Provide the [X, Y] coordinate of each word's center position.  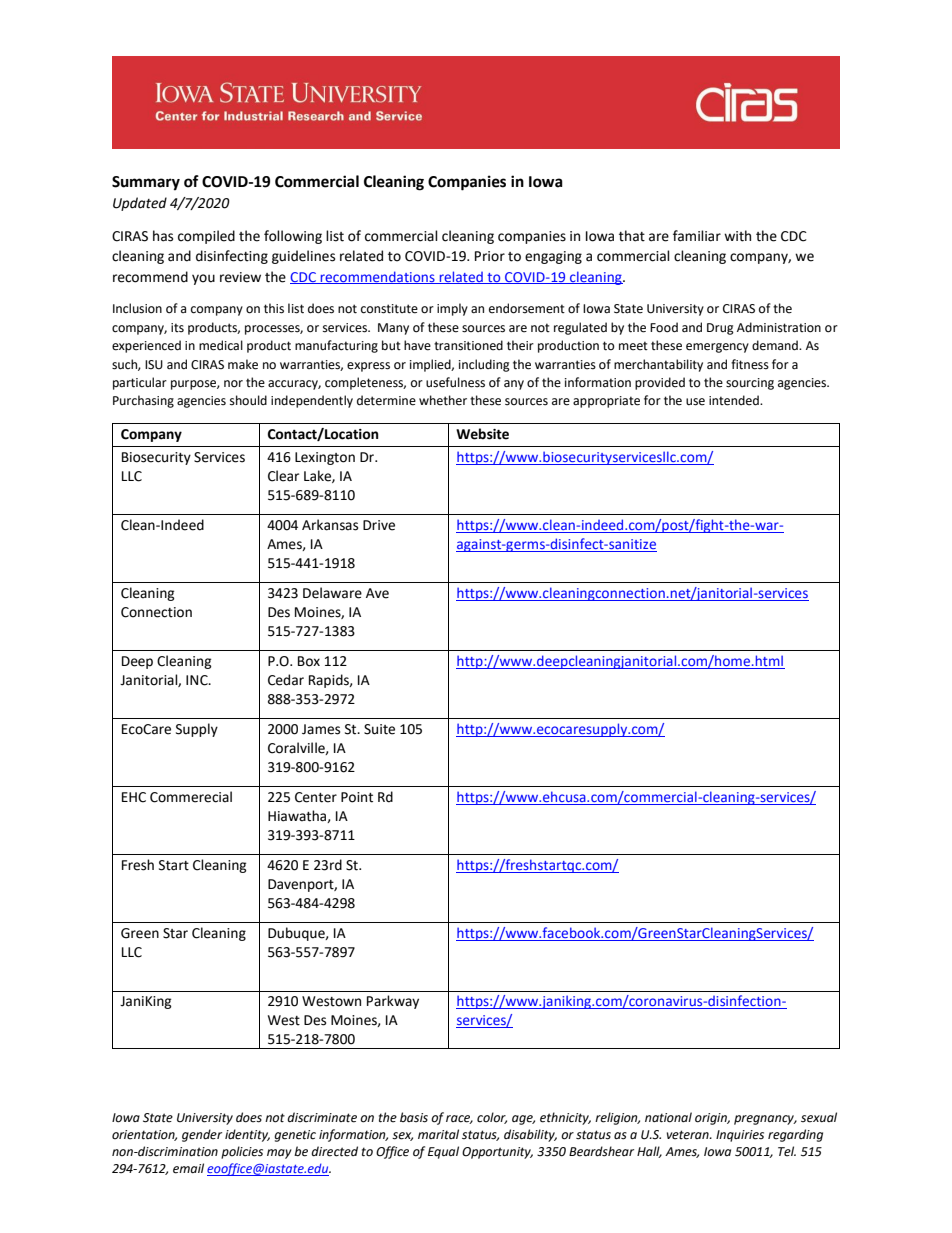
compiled [206, 237]
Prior [490, 256]
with [737, 236]
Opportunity [497, 1153]
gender [202, 1135]
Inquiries [740, 1136]
